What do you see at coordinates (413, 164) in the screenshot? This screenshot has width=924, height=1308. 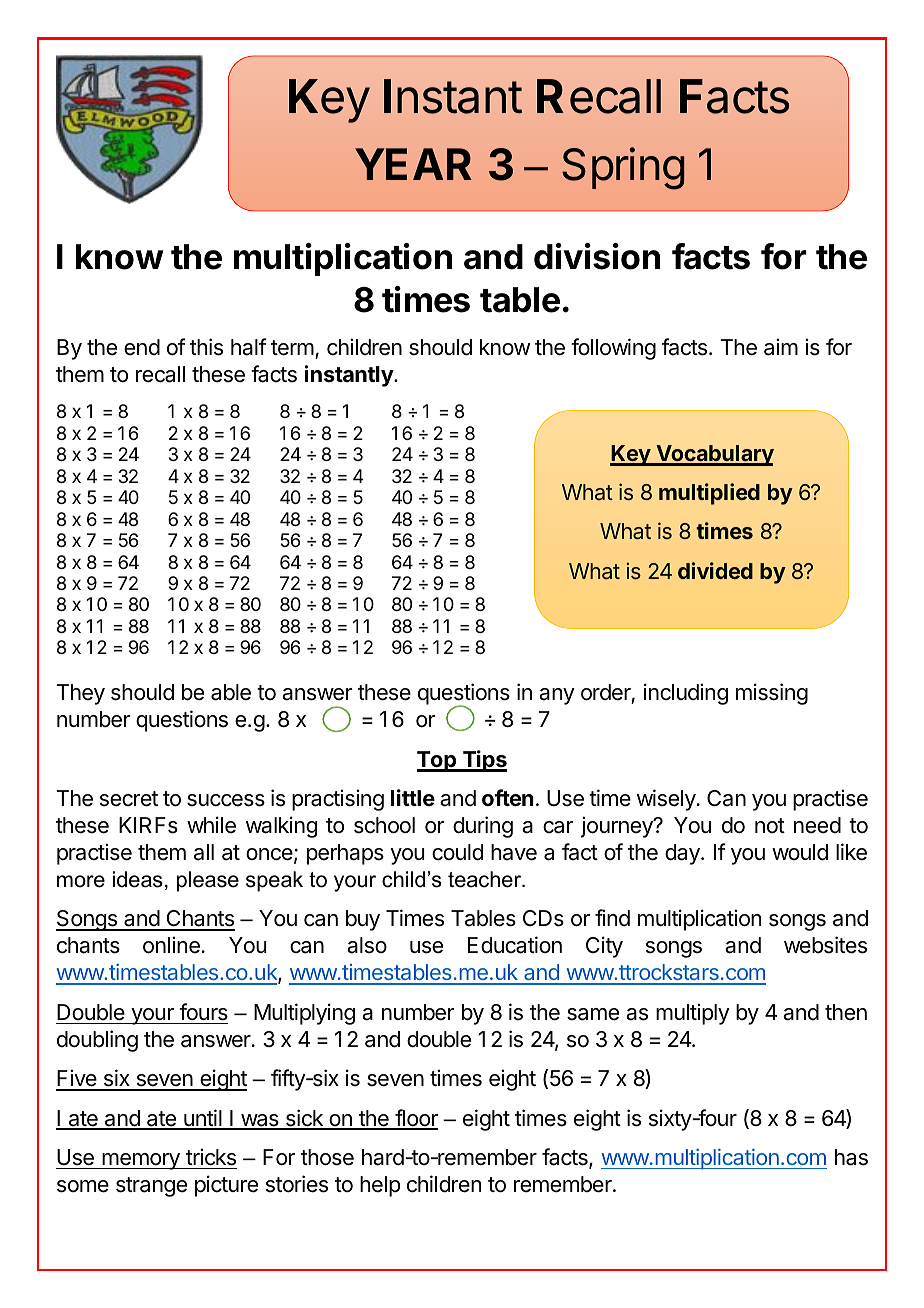 I see `YEAR` at bounding box center [413, 164].
